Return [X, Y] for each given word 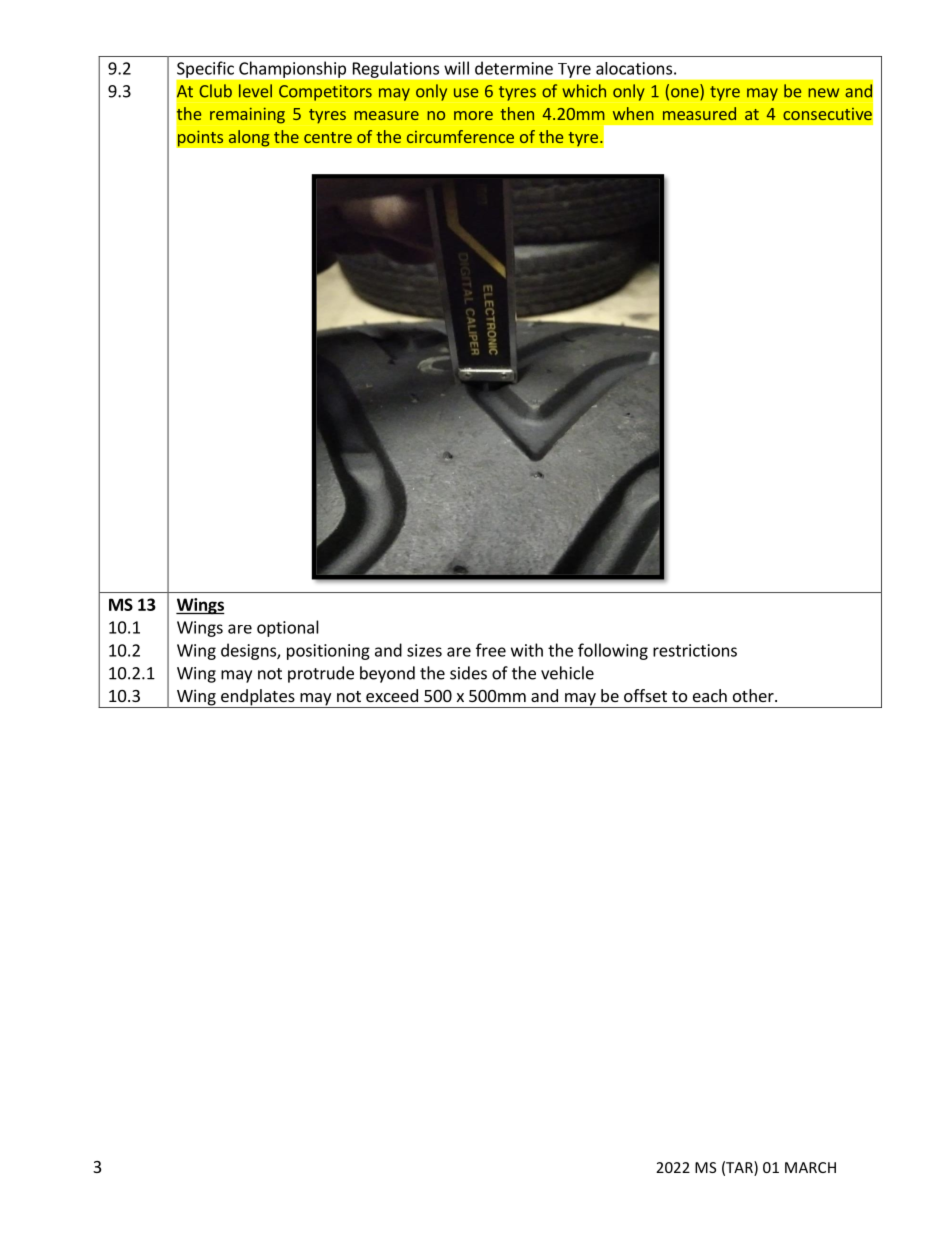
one [686, 94]
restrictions [695, 650]
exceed [392, 695]
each [710, 695]
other [754, 695]
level [255, 91]
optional [288, 628]
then [517, 113]
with [527, 650]
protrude [321, 674]
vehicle [567, 673]
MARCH [810, 1167]
